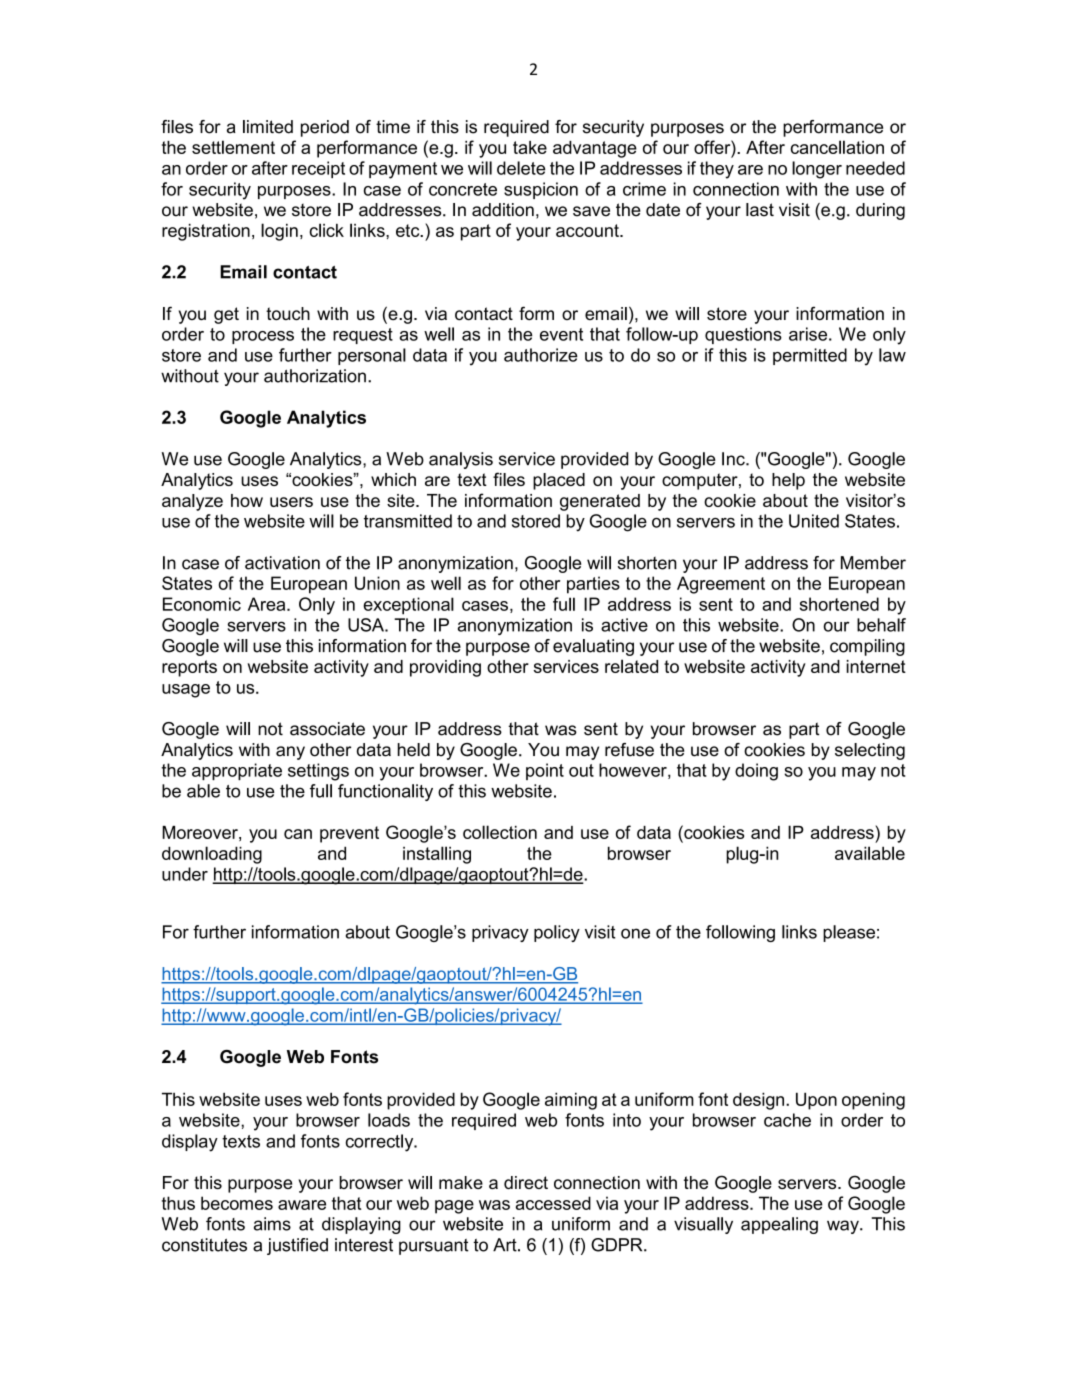  I want to click on under, so click(185, 874).
